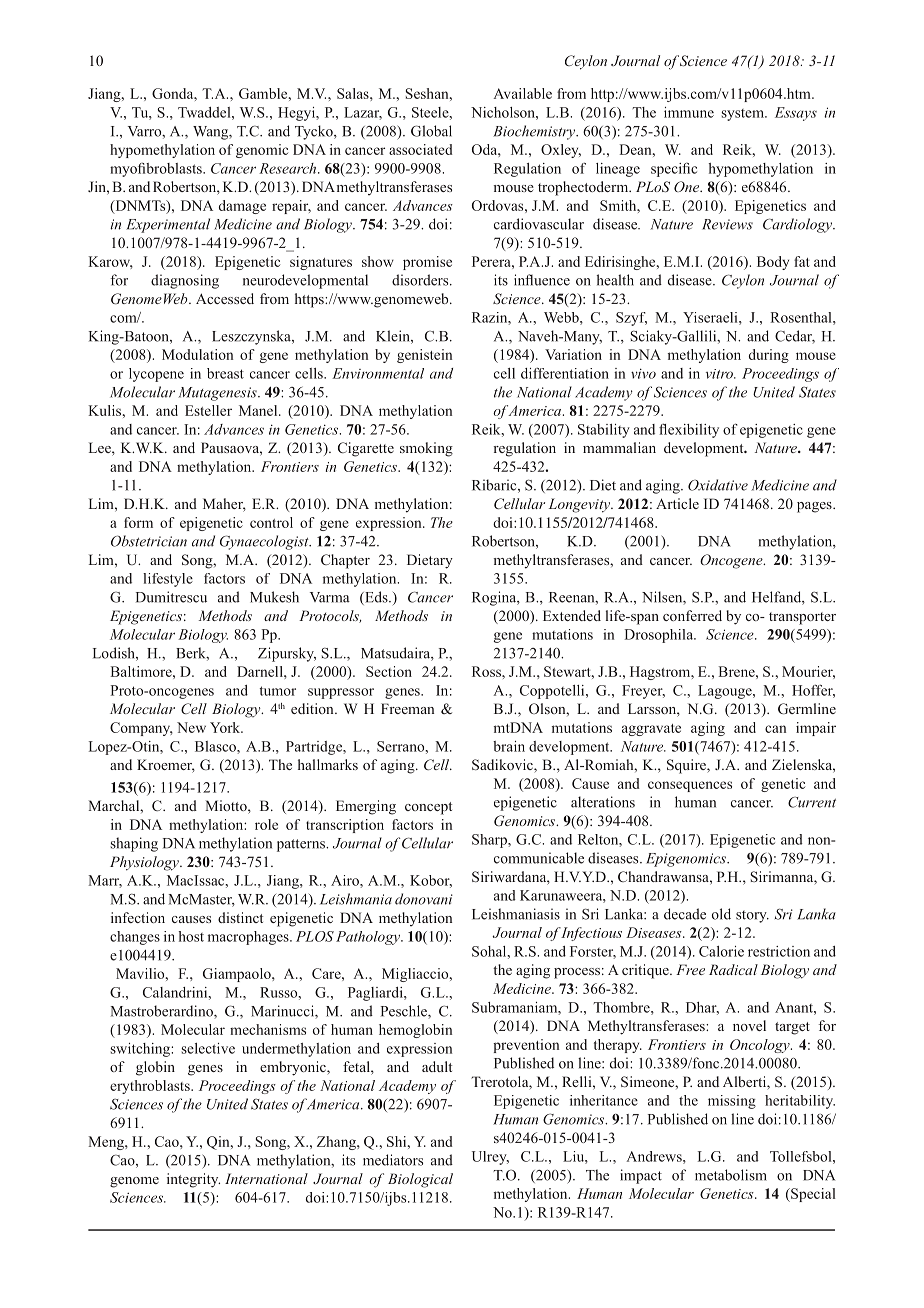 The image size is (924, 1308). I want to click on breast, so click(225, 373).
